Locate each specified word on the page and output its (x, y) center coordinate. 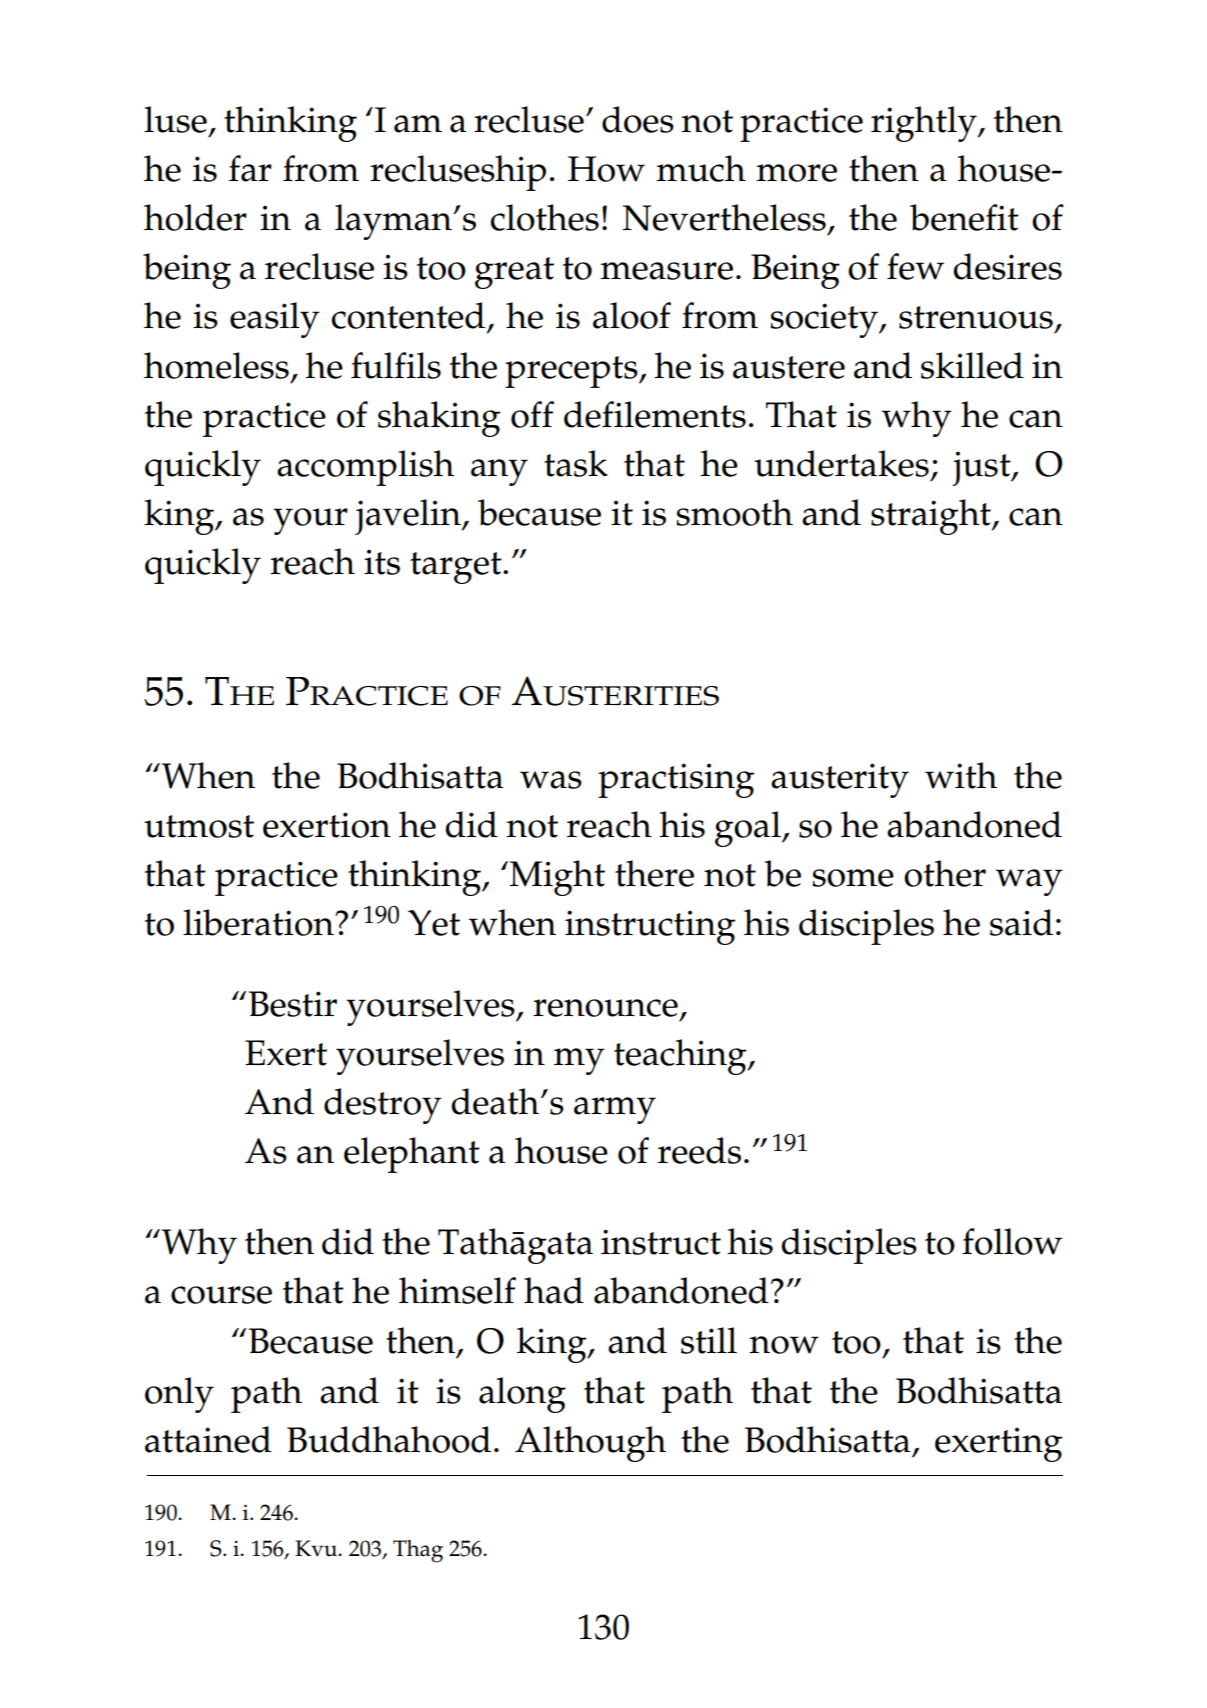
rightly (925, 124)
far (250, 168)
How (606, 169)
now (784, 1345)
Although (590, 1444)
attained (208, 1439)
